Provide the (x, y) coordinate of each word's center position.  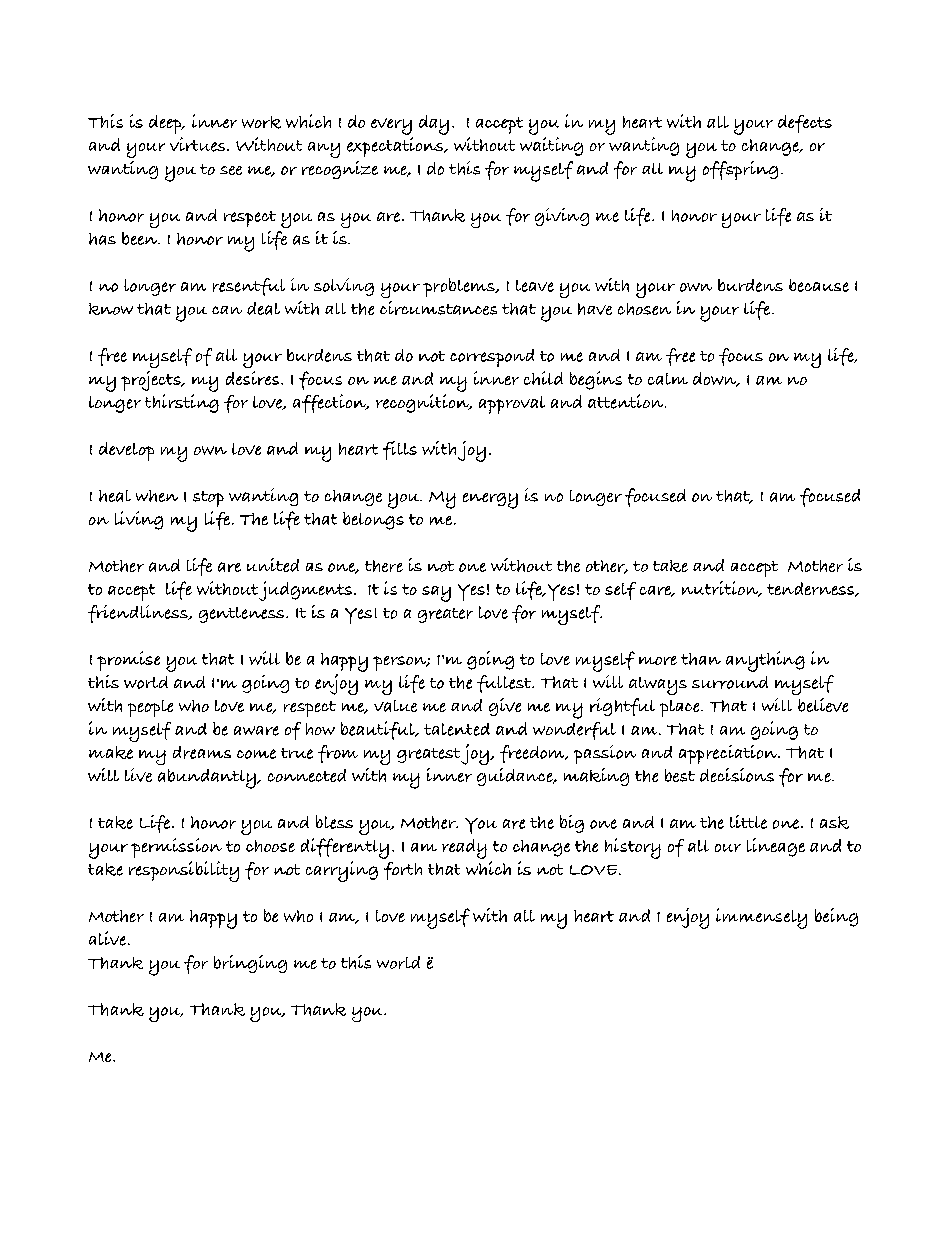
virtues (199, 144)
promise (128, 661)
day (434, 125)
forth (403, 871)
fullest (505, 684)
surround (730, 682)
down (716, 379)
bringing (250, 964)
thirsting (182, 403)
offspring (740, 170)
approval (512, 405)
